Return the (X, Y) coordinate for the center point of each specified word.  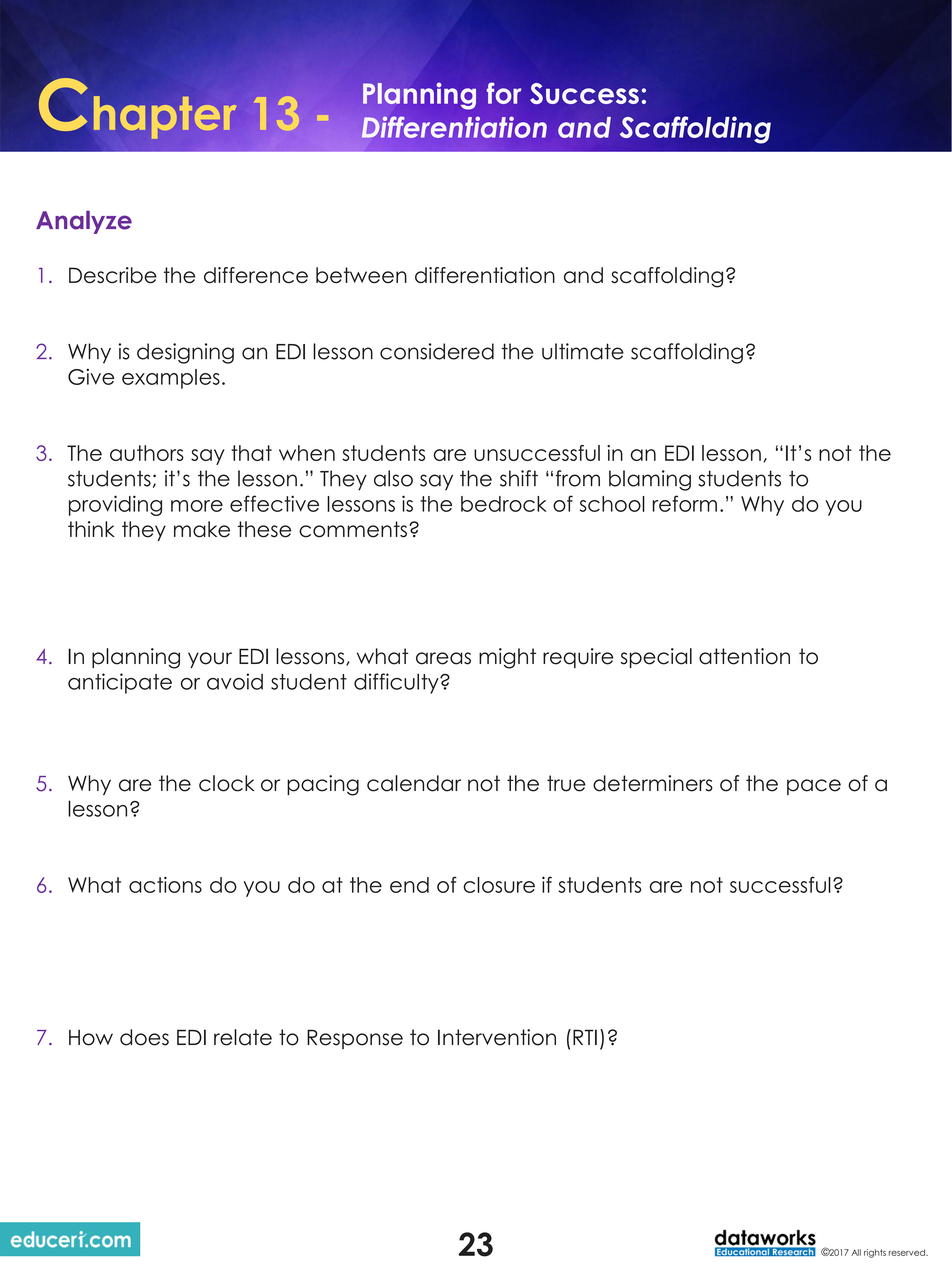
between (361, 275)
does (144, 1037)
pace (814, 787)
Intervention (497, 1037)
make (202, 529)
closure (499, 885)
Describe (113, 275)
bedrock (504, 504)
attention (744, 656)
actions (165, 885)
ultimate (583, 351)
